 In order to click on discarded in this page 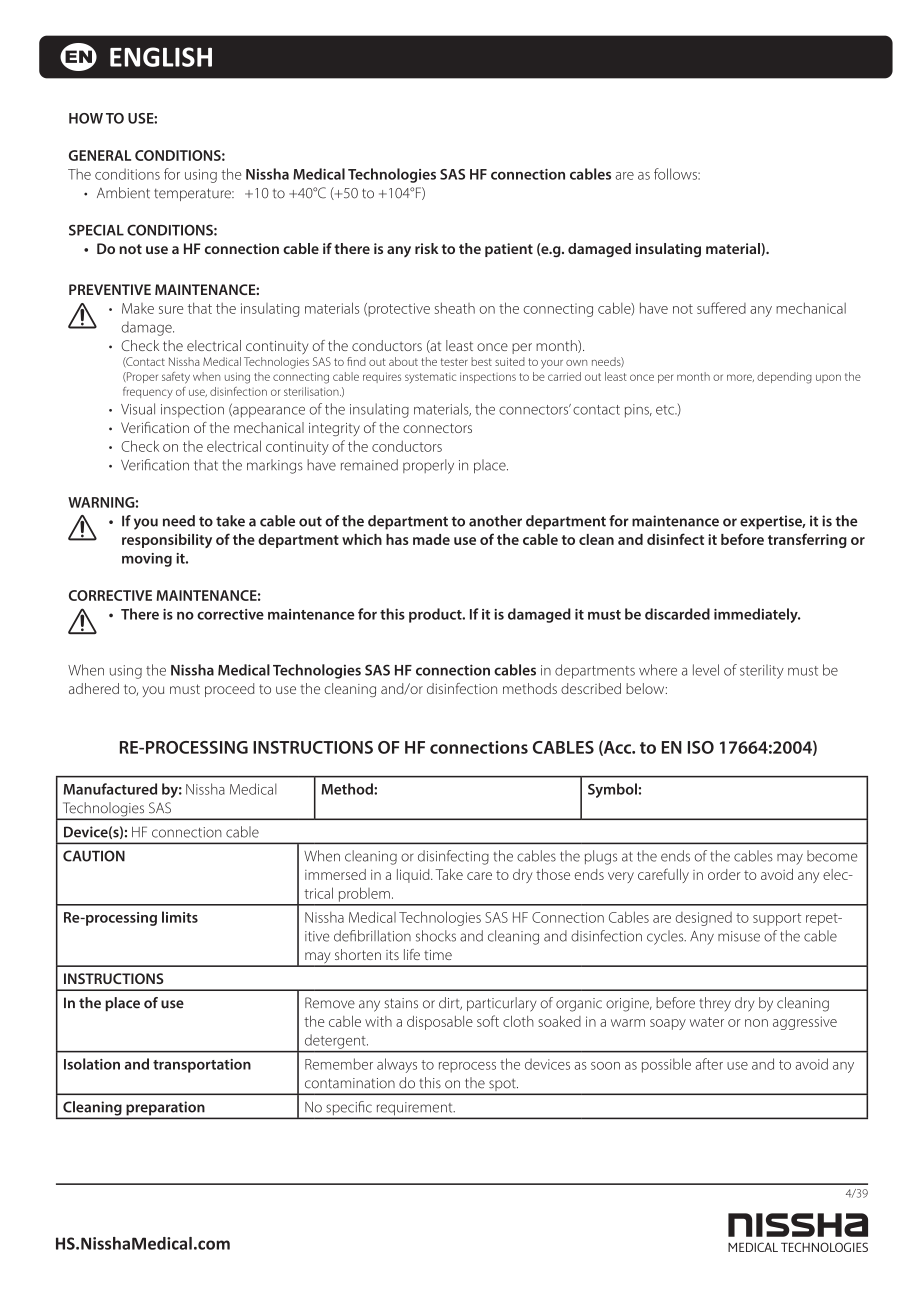, I will do `click(677, 614)`.
